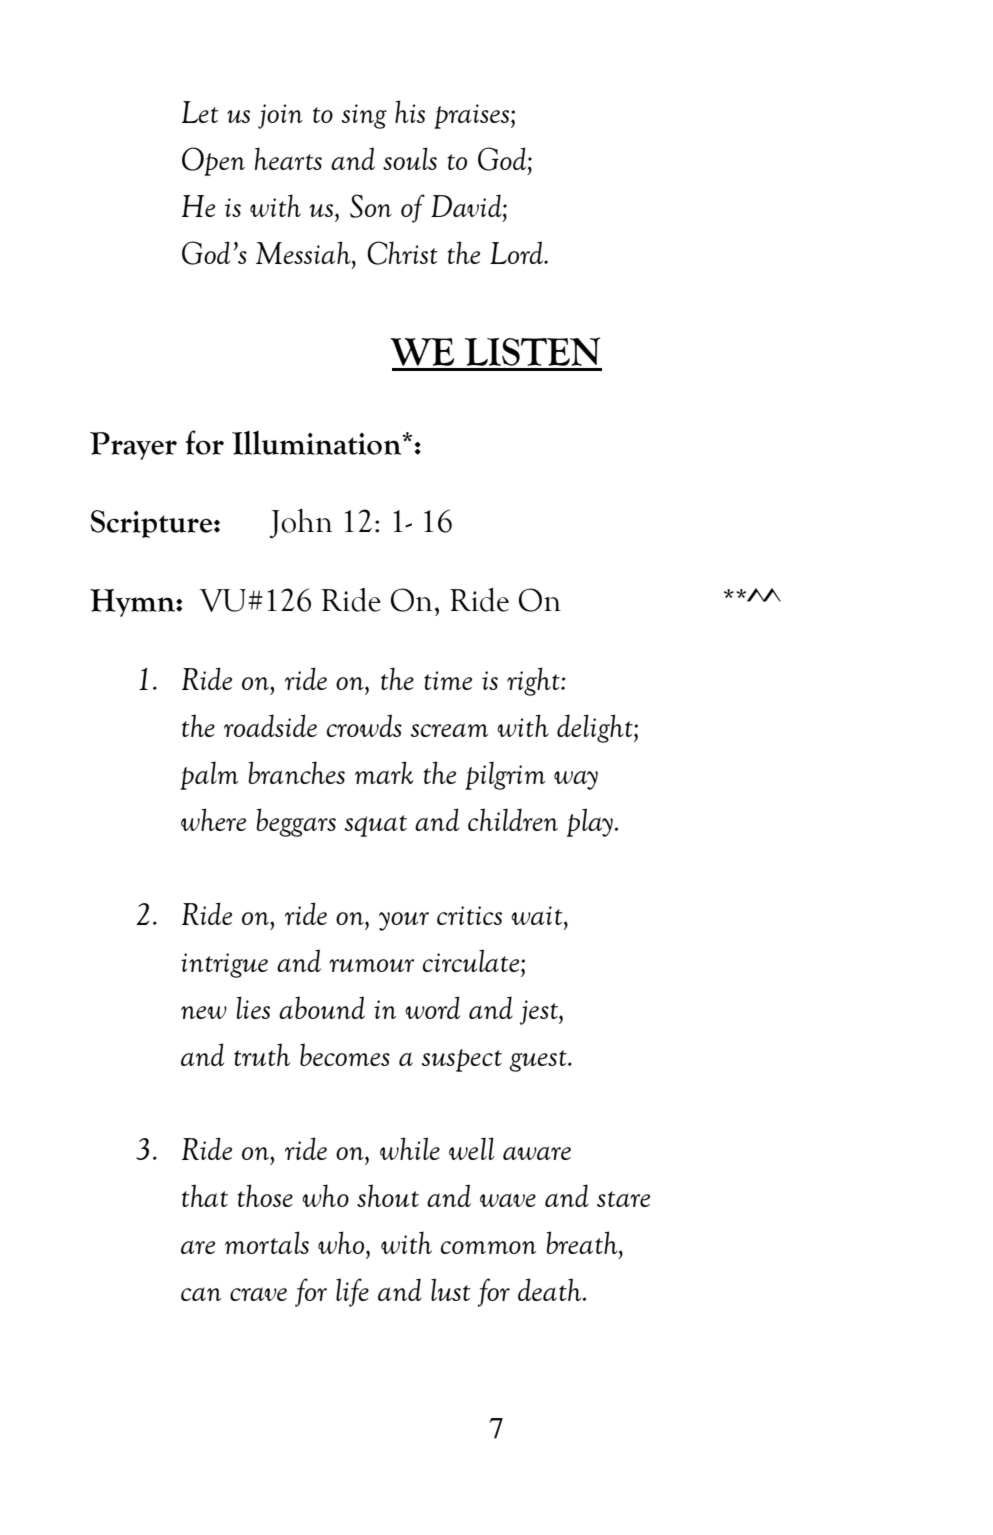  I want to click on David, so click(467, 205).
